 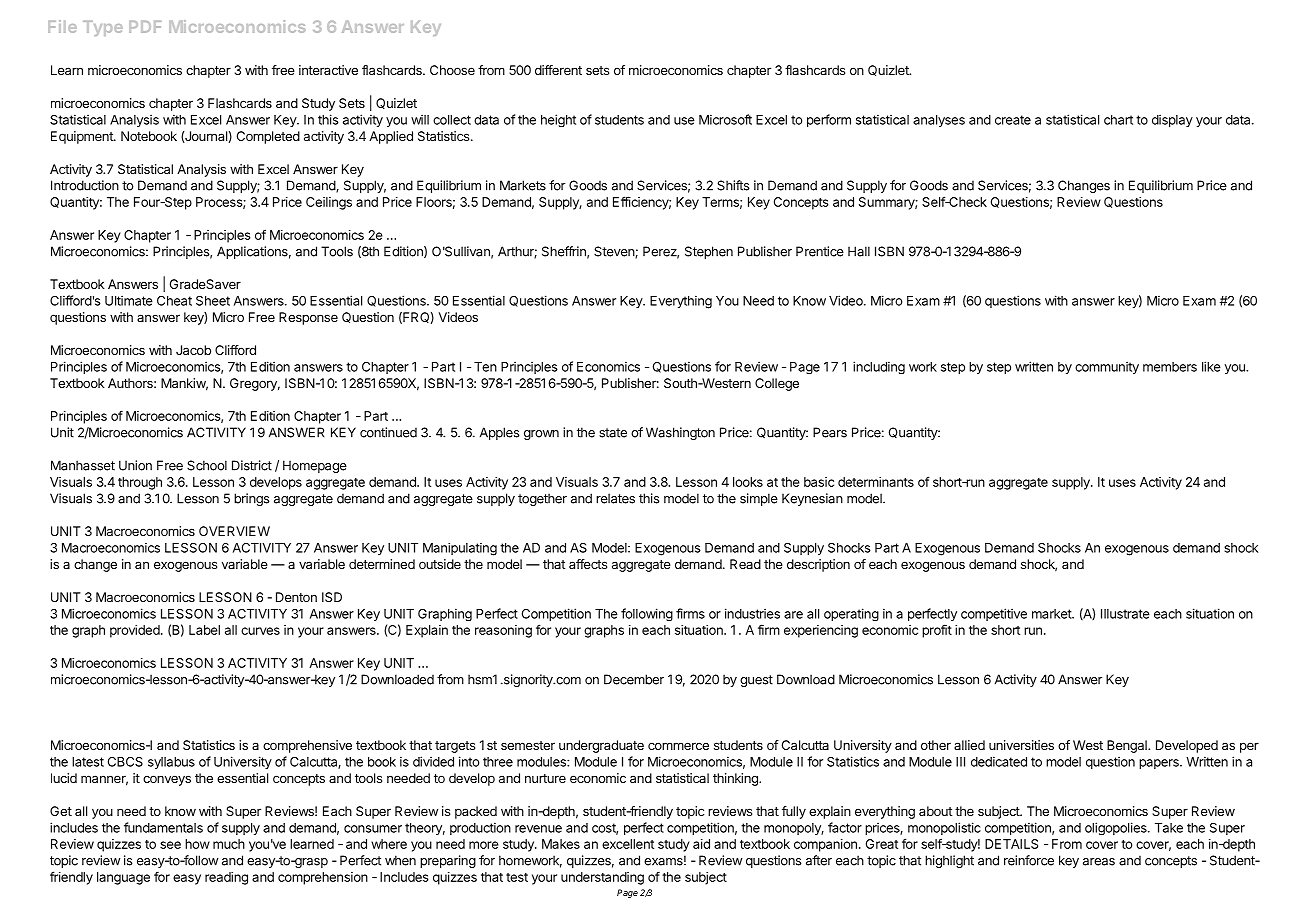 What do you see at coordinates (197, 844) in the screenshot?
I see `how` at bounding box center [197, 844].
